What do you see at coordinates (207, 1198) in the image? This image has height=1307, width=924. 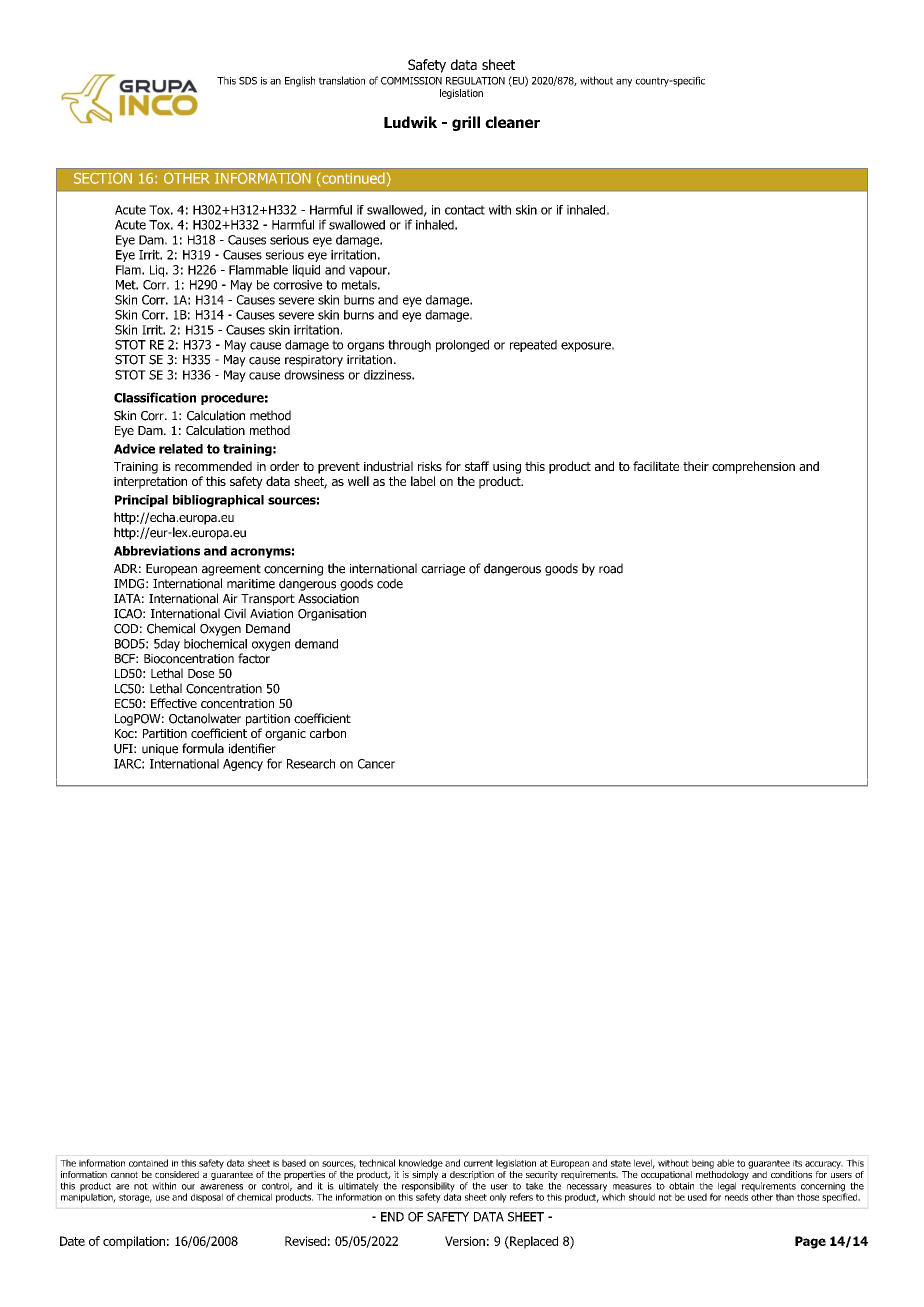 I see `disposal` at bounding box center [207, 1198].
